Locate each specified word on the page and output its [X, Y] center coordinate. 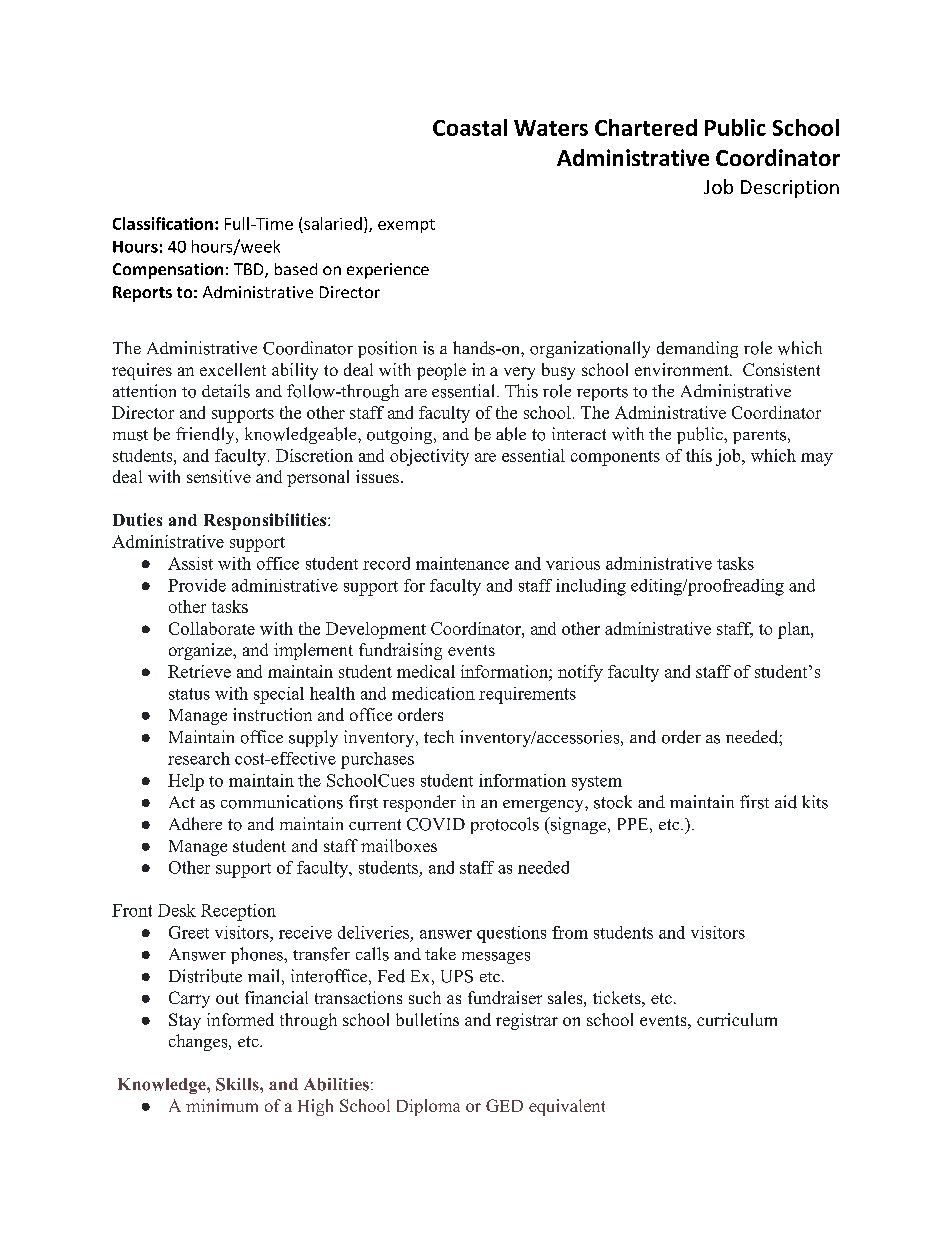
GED [504, 1105]
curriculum [737, 1019]
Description [790, 189]
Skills [238, 1084]
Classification [163, 223]
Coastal [470, 127]
